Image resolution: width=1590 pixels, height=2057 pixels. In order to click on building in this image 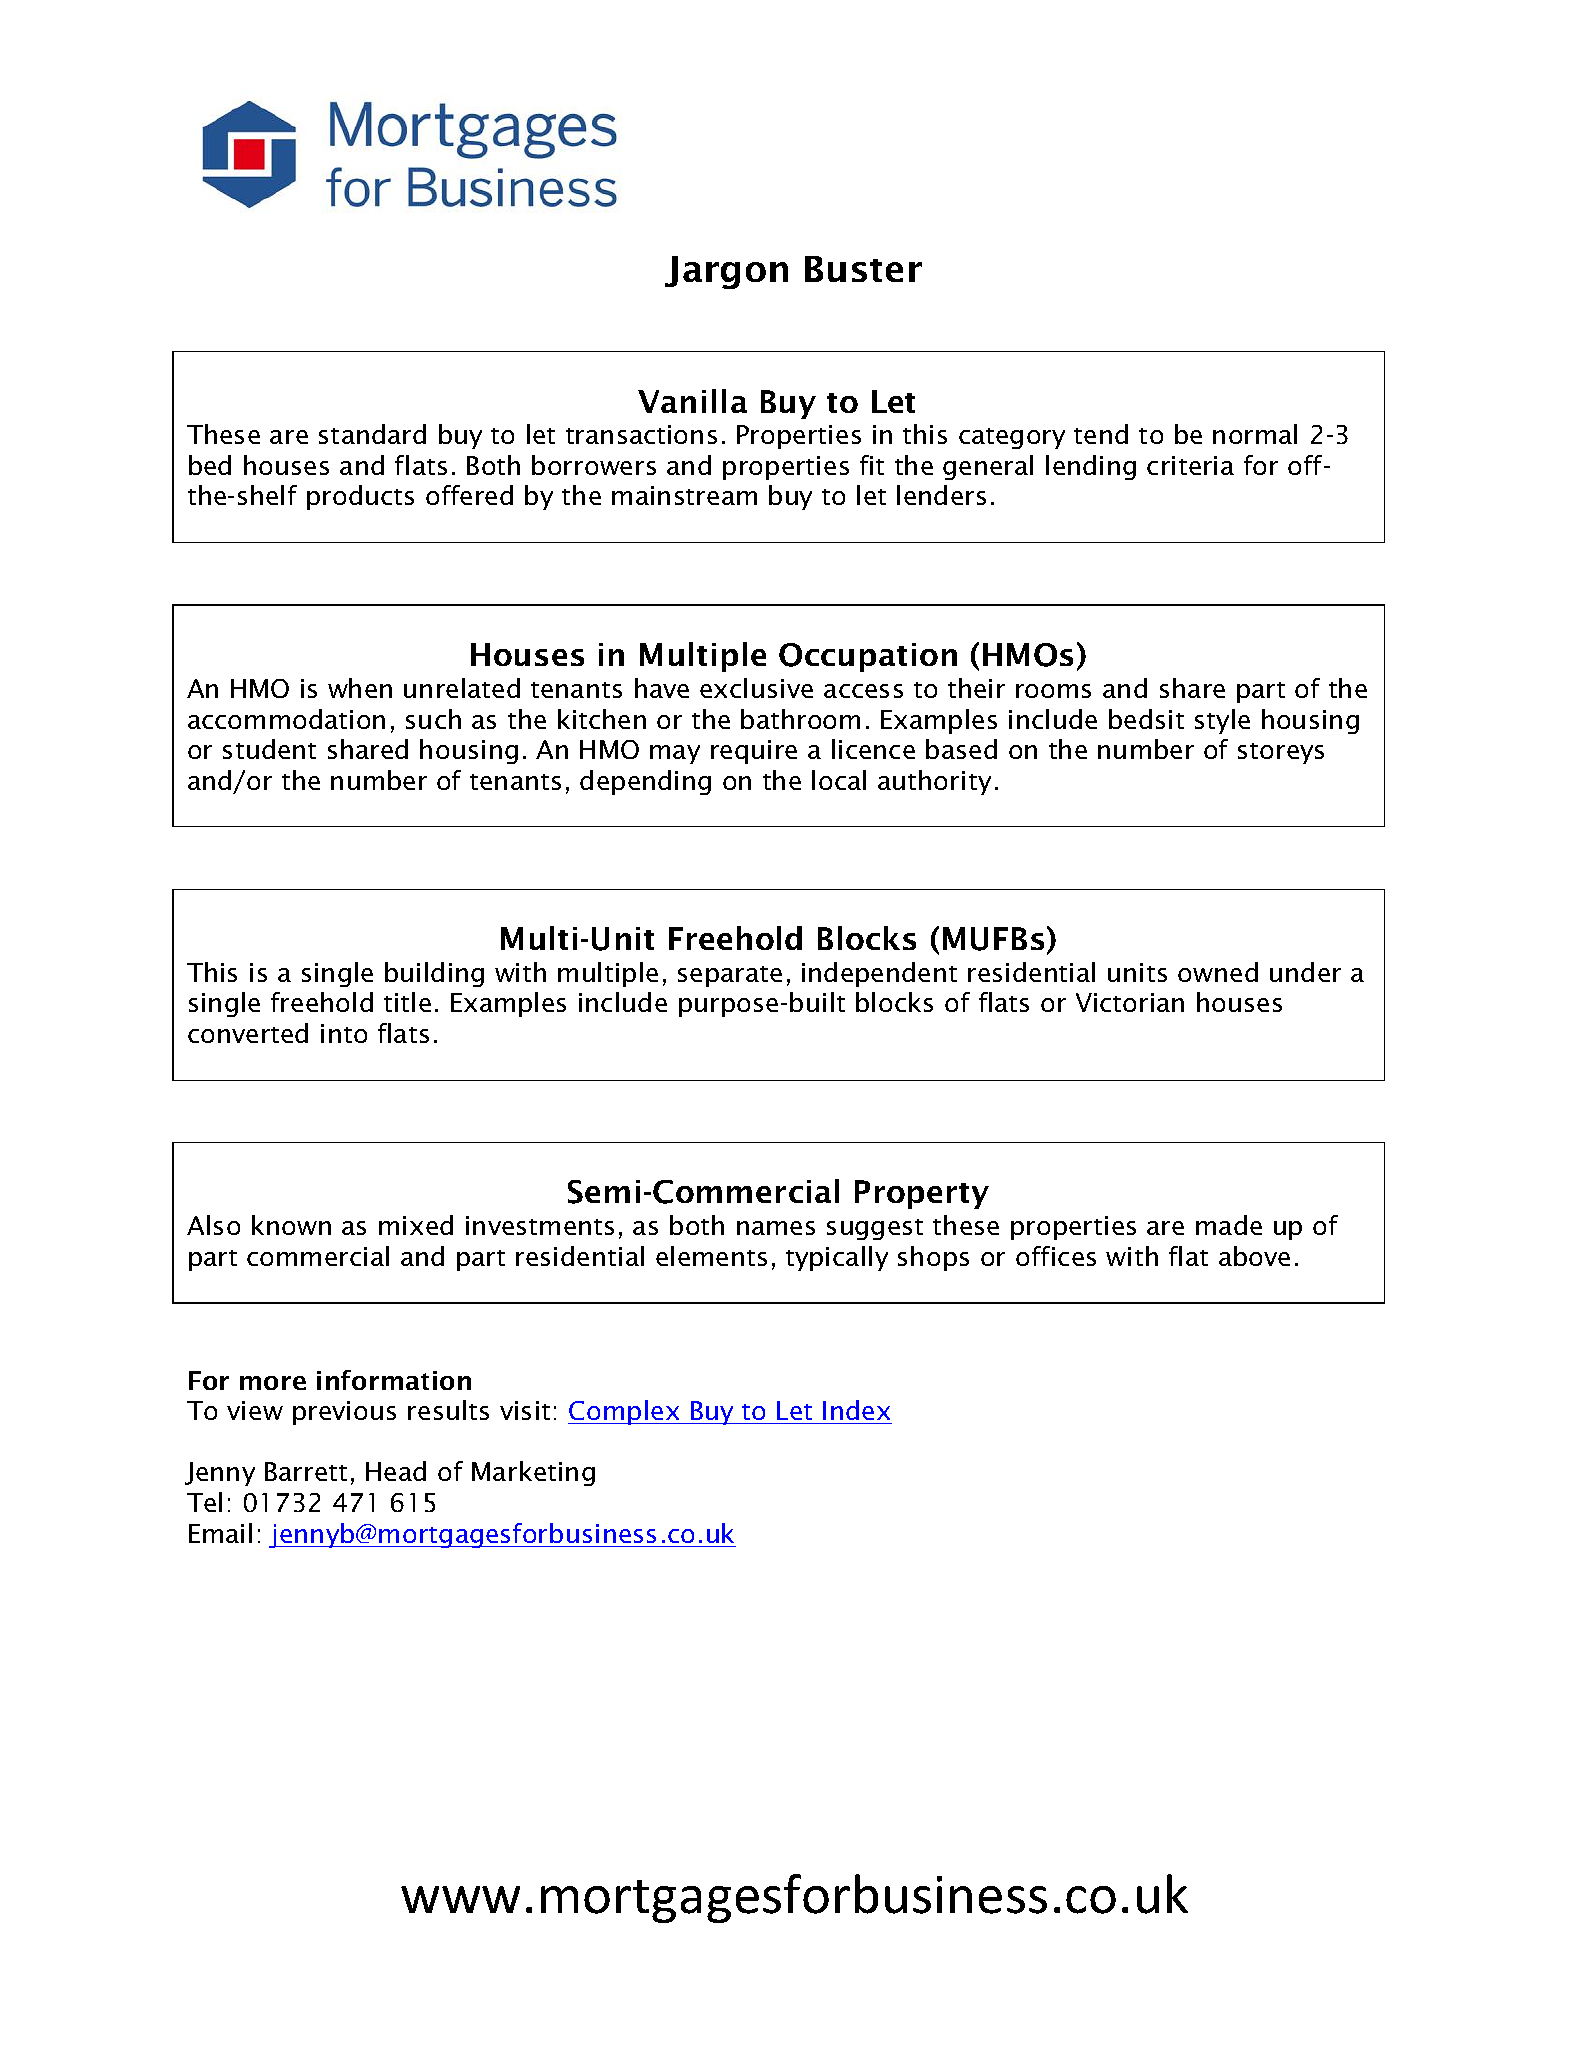, I will do `click(434, 974)`.
